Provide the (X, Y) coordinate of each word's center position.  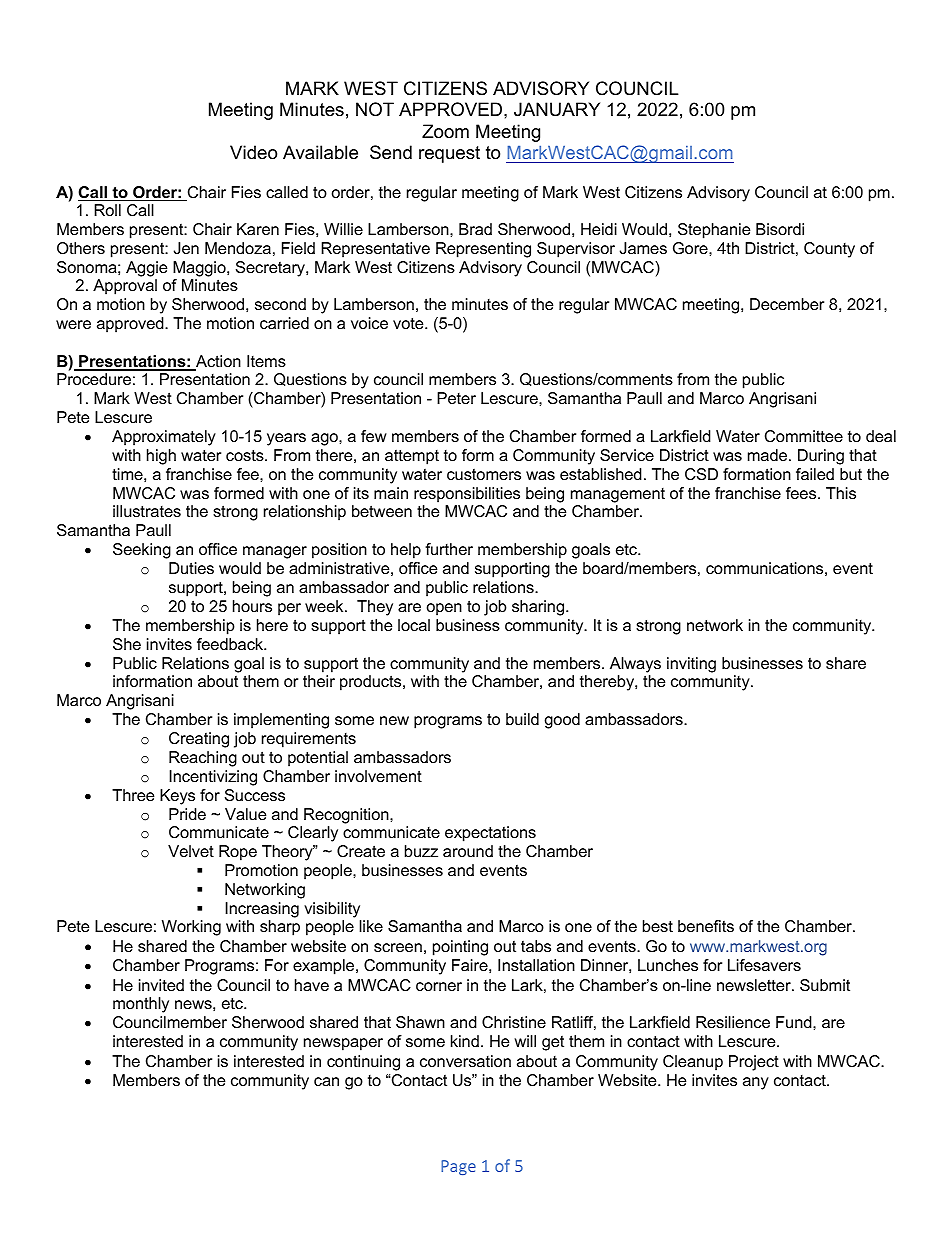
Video (253, 152)
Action (217, 362)
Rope (238, 853)
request (449, 154)
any (756, 1083)
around (468, 851)
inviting (691, 665)
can (326, 1081)
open (444, 609)
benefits (706, 926)
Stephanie (714, 231)
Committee (804, 436)
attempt (412, 457)
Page (458, 1167)
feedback (231, 644)
